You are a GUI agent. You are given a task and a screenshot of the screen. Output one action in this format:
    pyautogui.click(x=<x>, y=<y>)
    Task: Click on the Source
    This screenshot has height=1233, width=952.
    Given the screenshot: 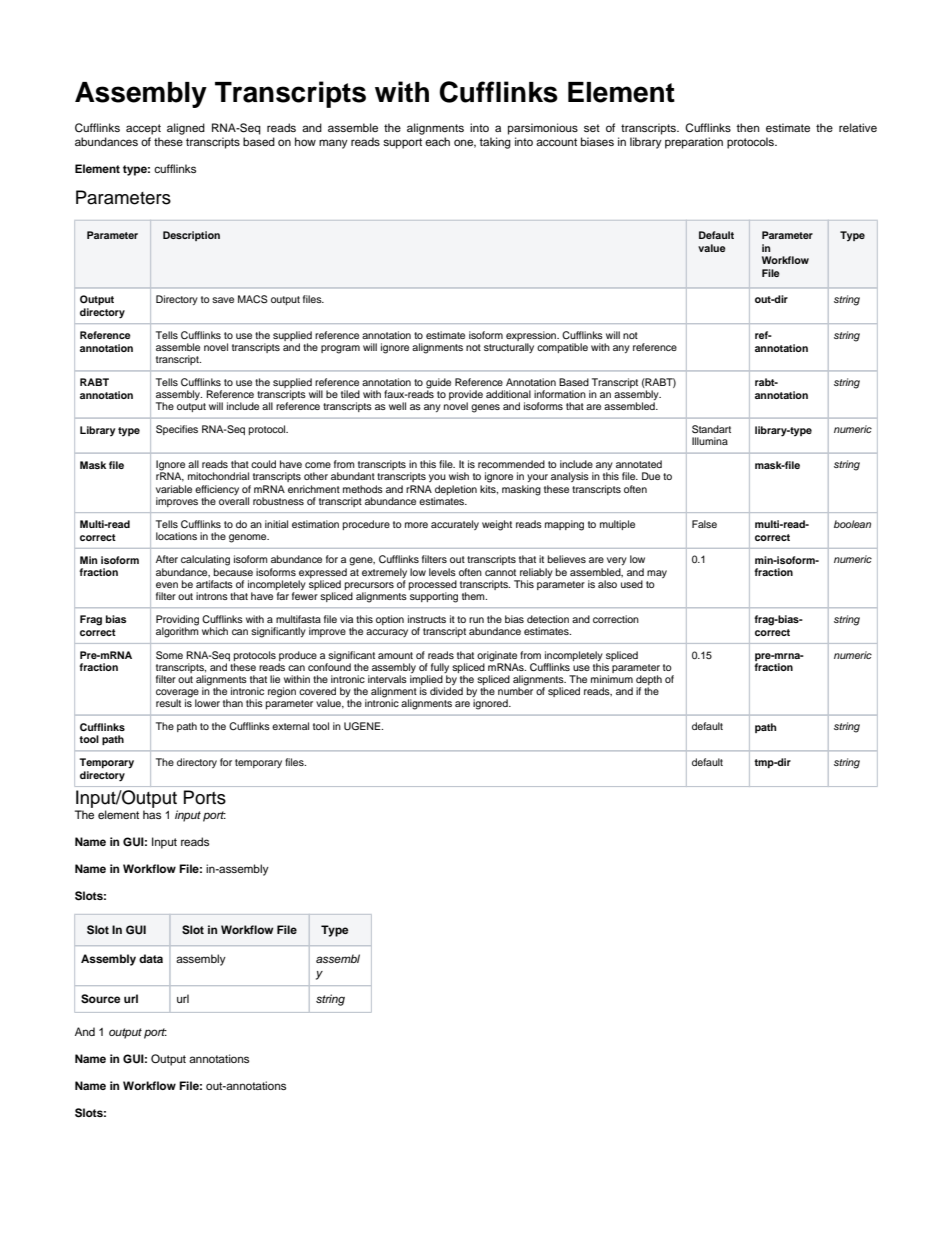 What is the action you would take?
    pyautogui.click(x=101, y=999)
